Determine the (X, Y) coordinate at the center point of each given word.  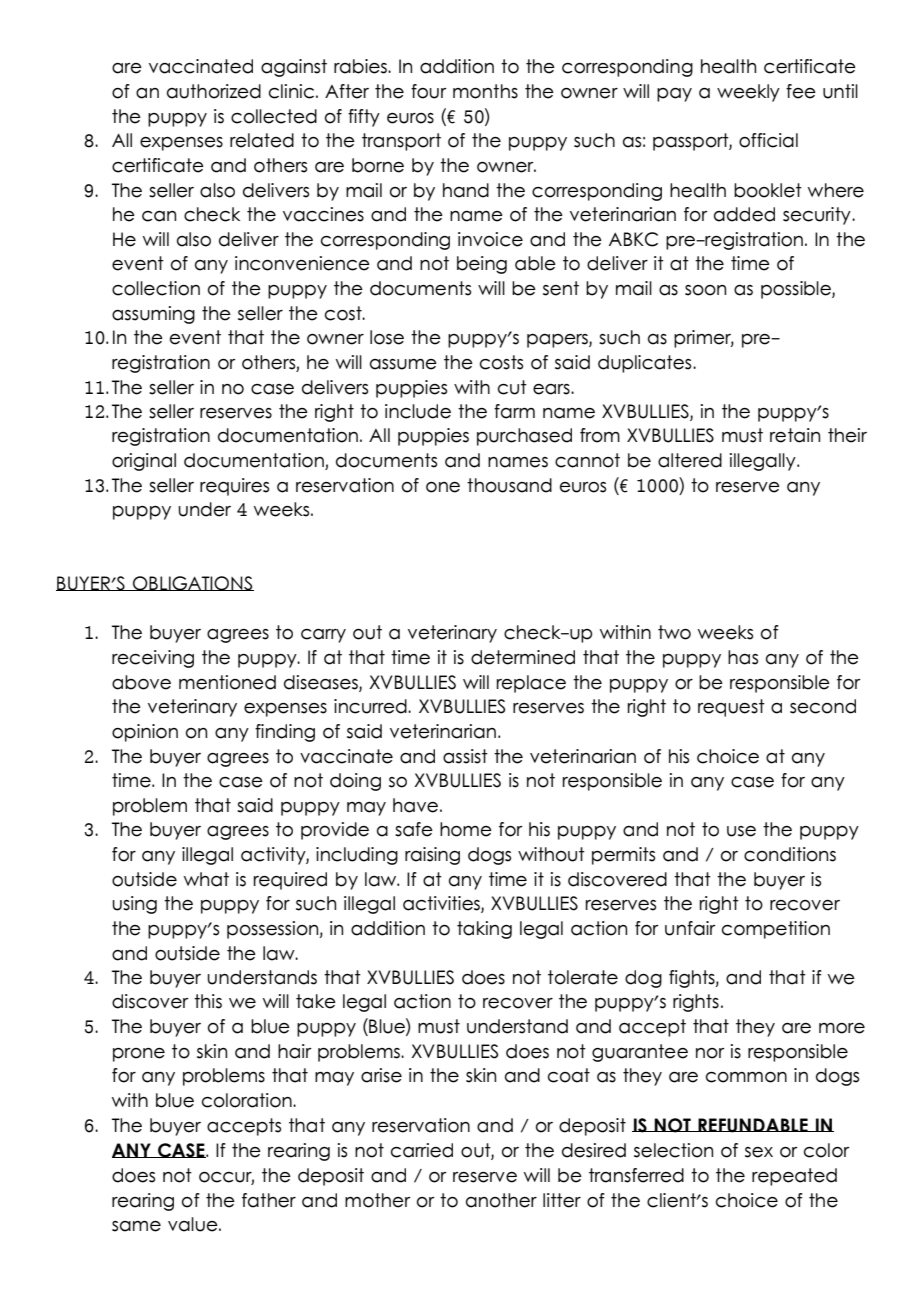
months (485, 91)
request (731, 708)
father (269, 1200)
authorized (214, 91)
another (501, 1200)
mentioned (227, 682)
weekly (748, 93)
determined (523, 657)
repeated (794, 1177)
